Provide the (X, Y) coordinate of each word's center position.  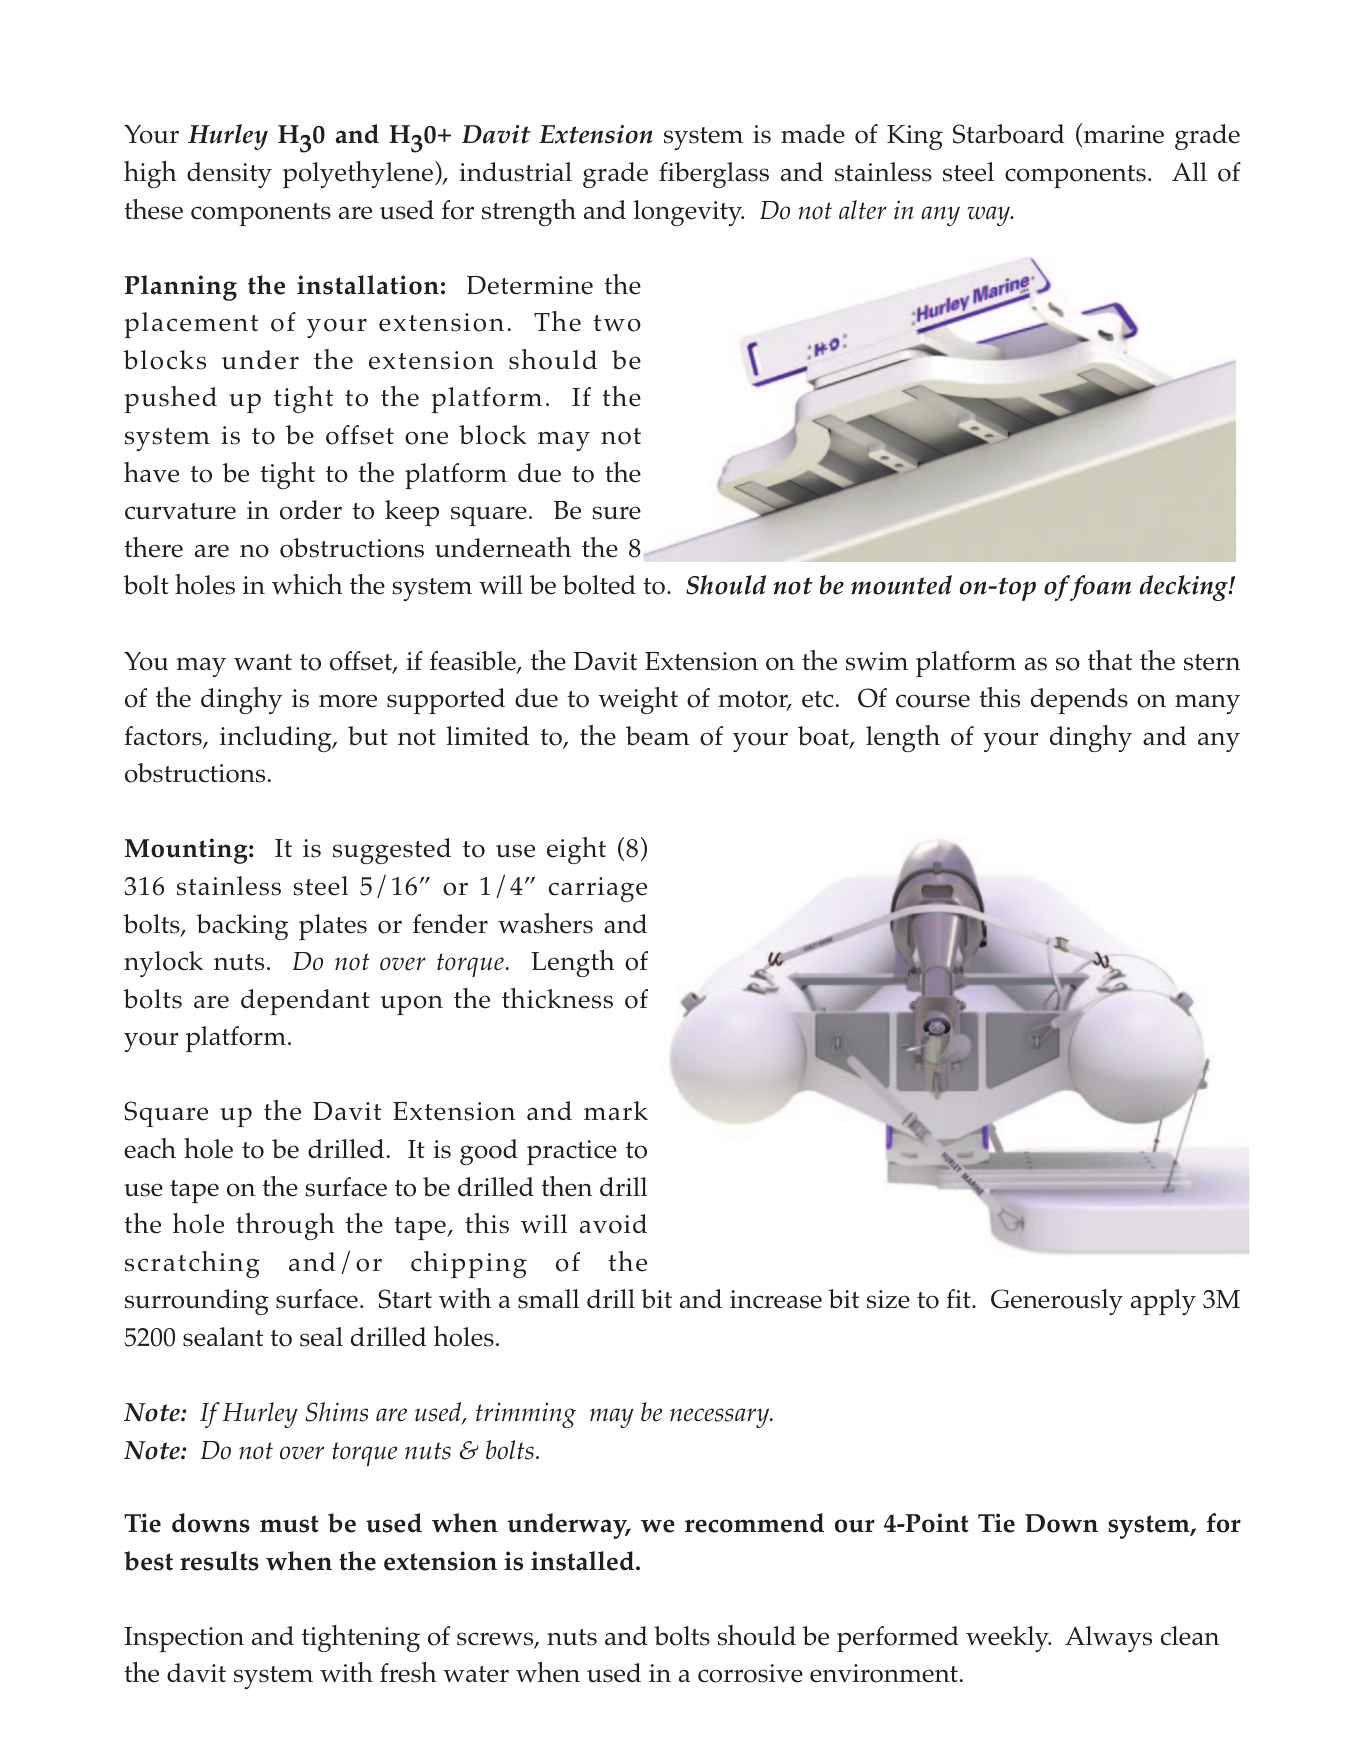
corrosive (750, 1673)
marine (1122, 135)
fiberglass (714, 175)
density (229, 175)
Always (1108, 1639)
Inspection (184, 1639)
